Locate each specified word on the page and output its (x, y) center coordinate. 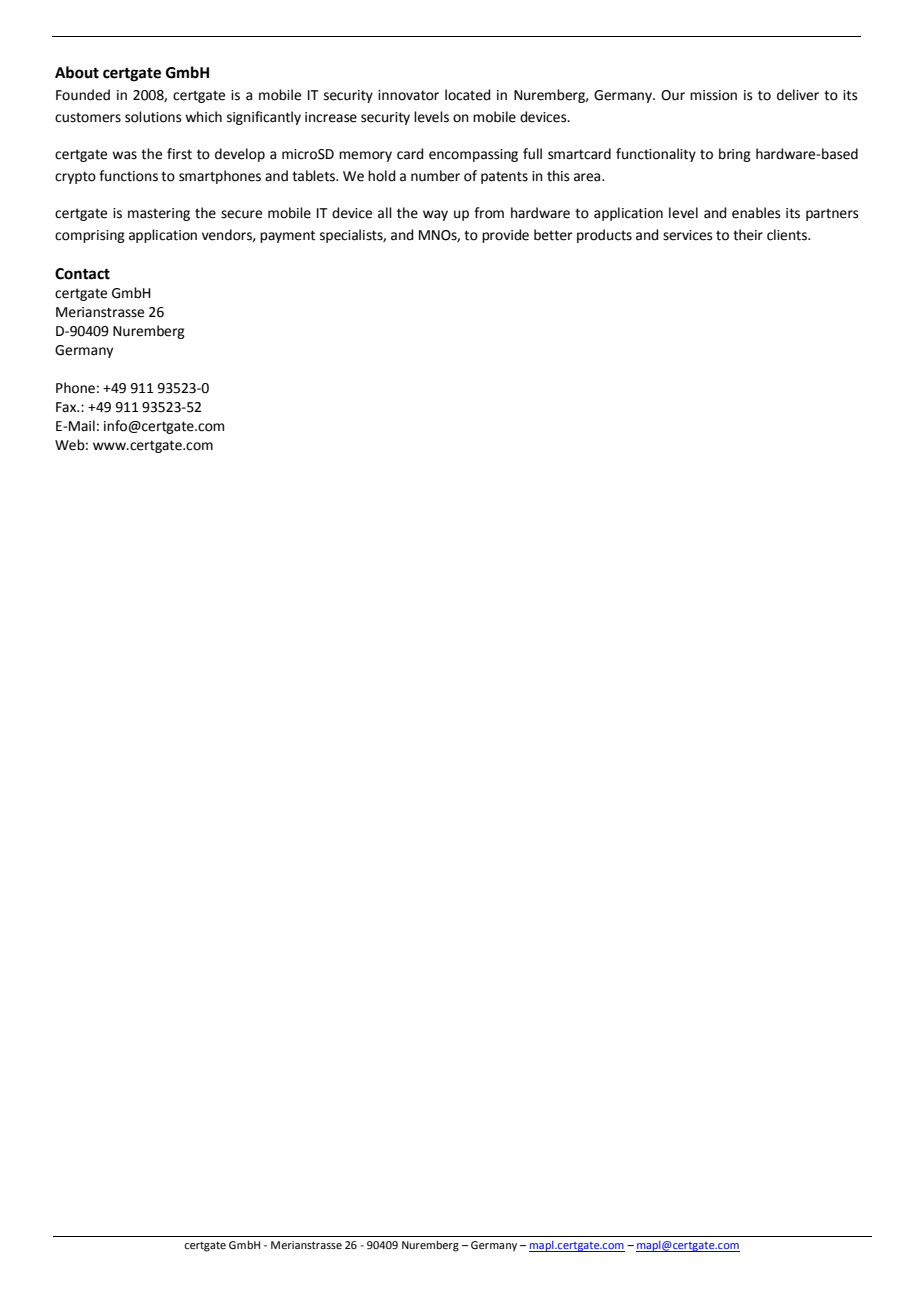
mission (713, 95)
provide (505, 236)
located (467, 95)
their (748, 235)
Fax (67, 407)
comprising (90, 236)
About (77, 72)
